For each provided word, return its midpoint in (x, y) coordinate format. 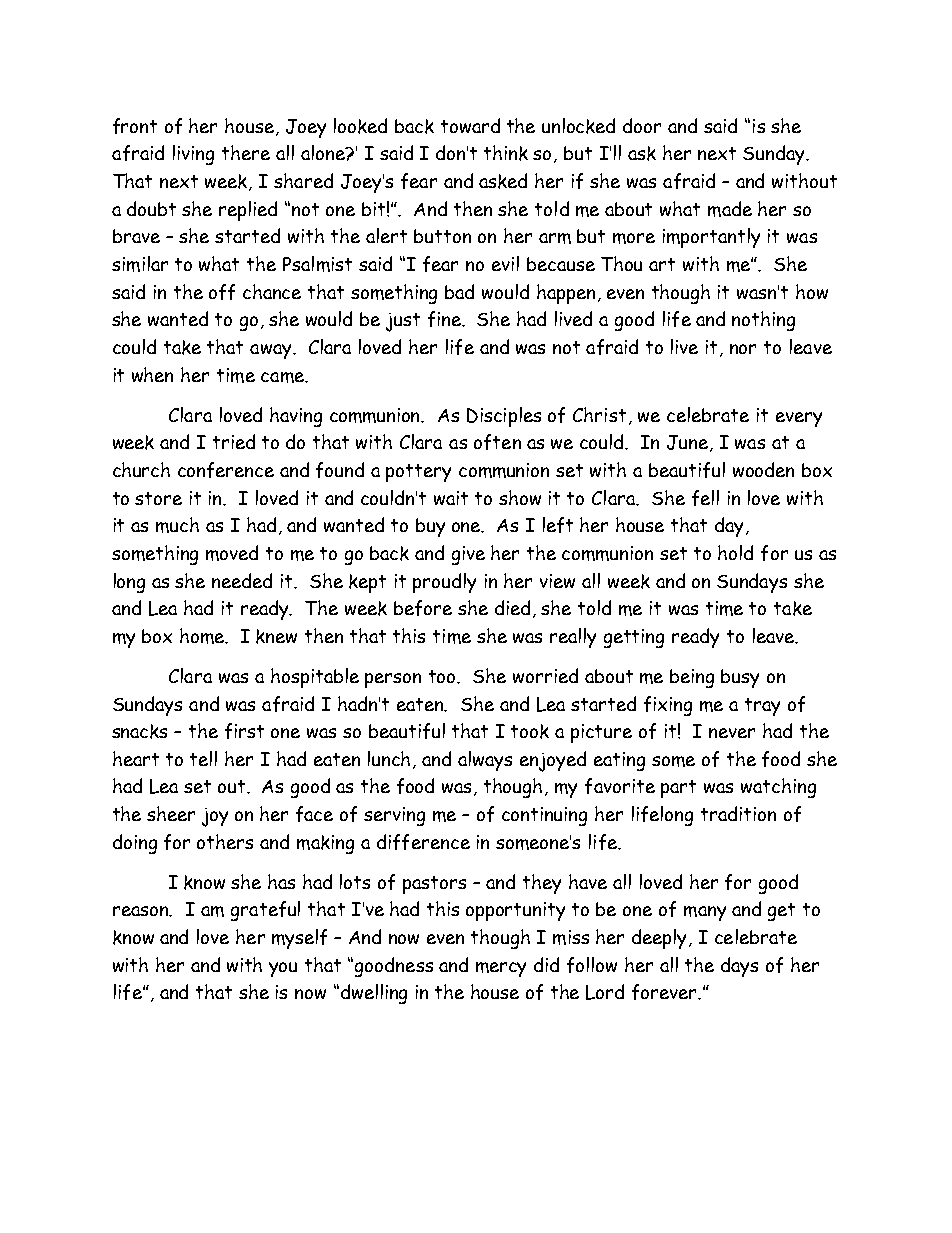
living (193, 155)
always (485, 761)
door (642, 125)
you (283, 969)
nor (743, 349)
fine (446, 319)
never (732, 733)
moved (232, 553)
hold (735, 552)
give (468, 555)
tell (203, 758)
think (506, 153)
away (272, 351)
